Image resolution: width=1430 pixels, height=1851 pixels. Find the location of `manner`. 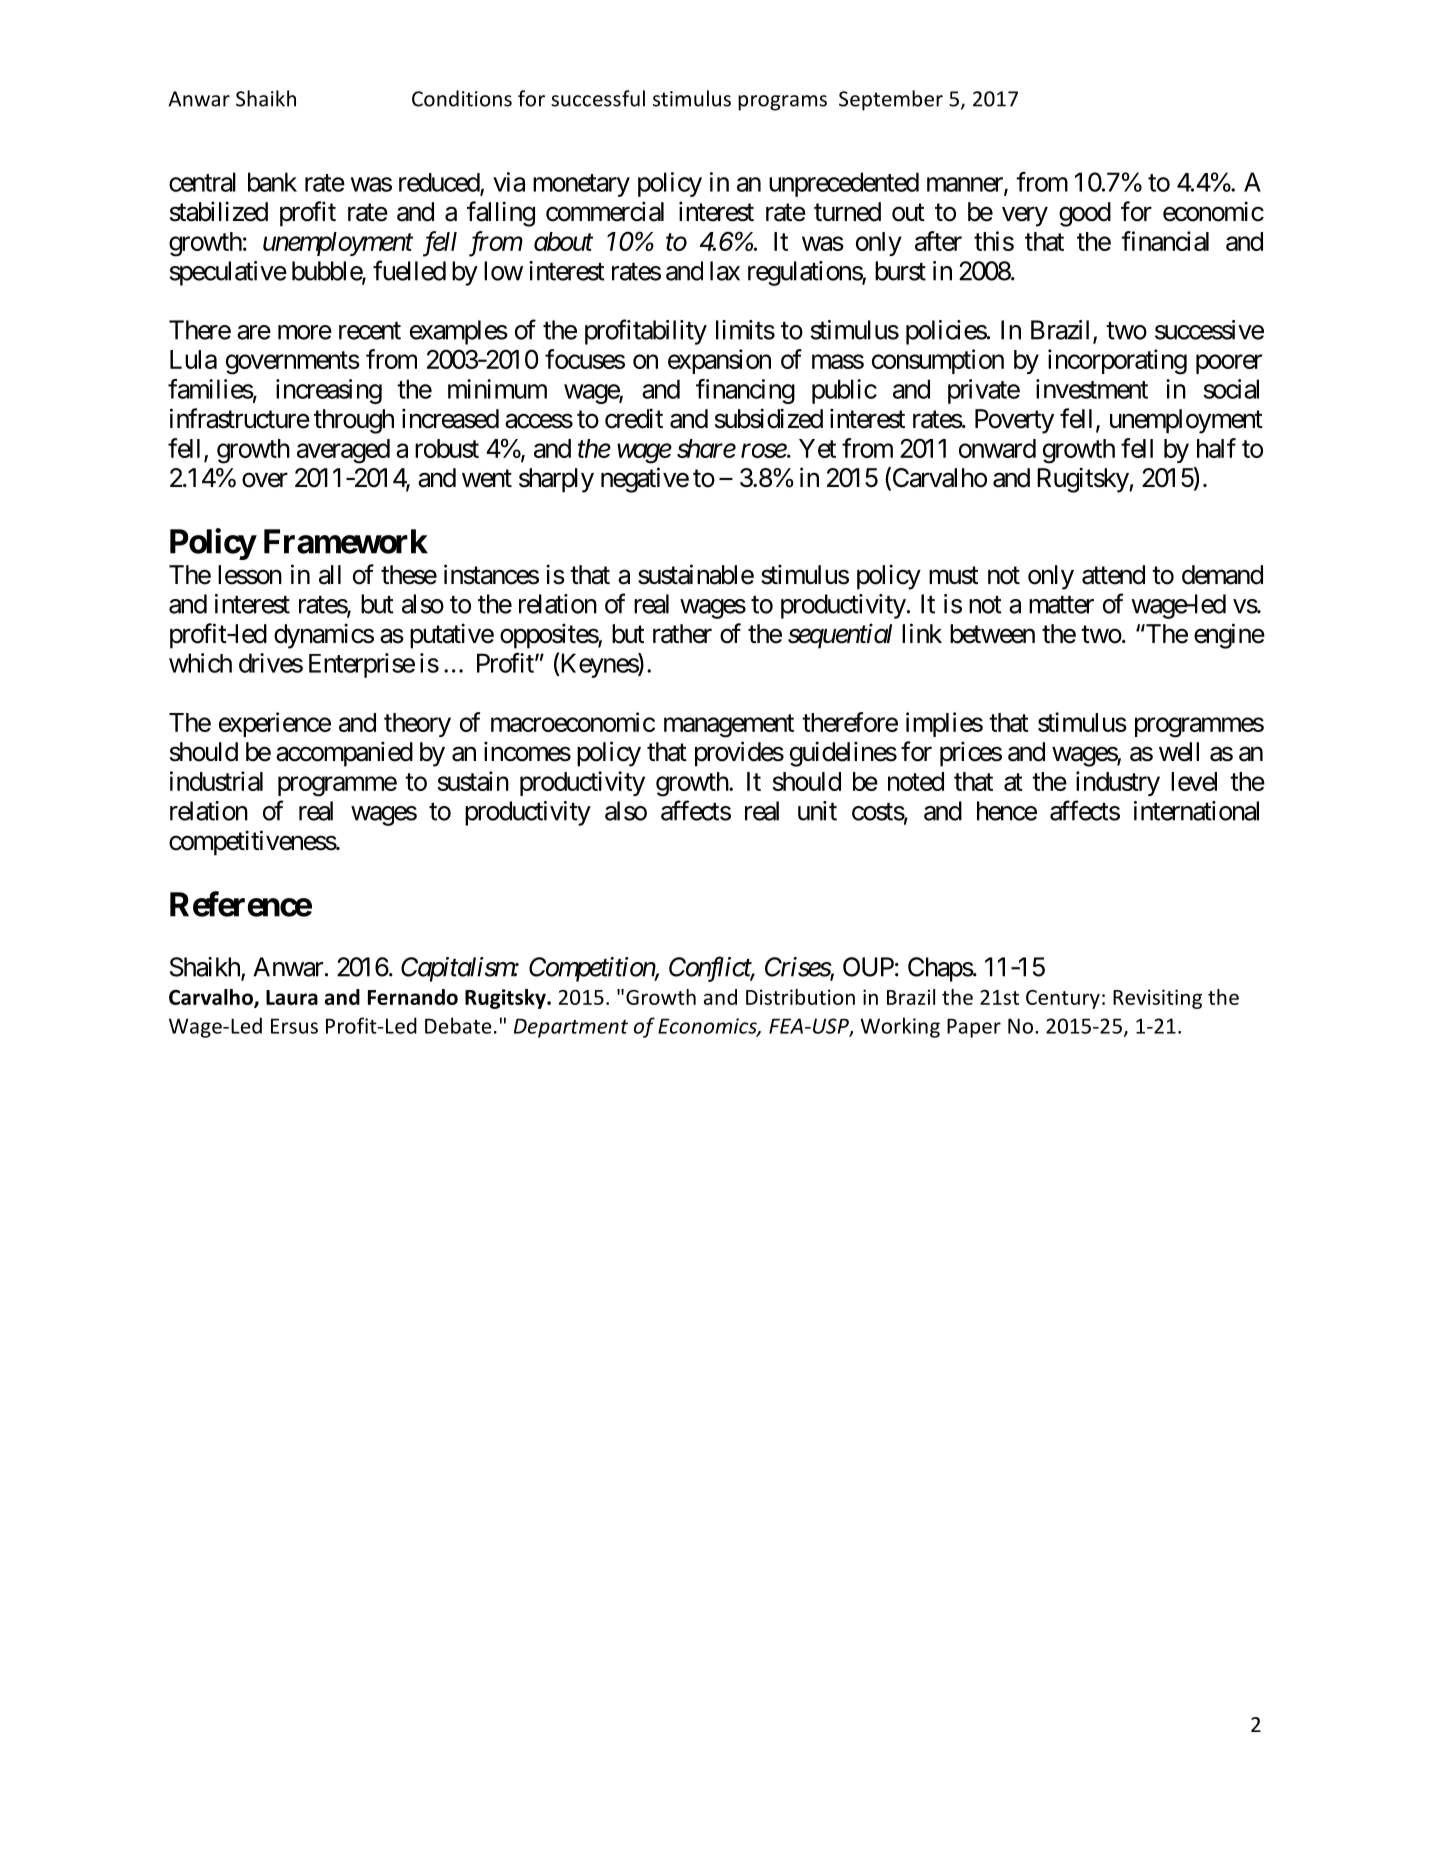

manner is located at coordinates (966, 185).
